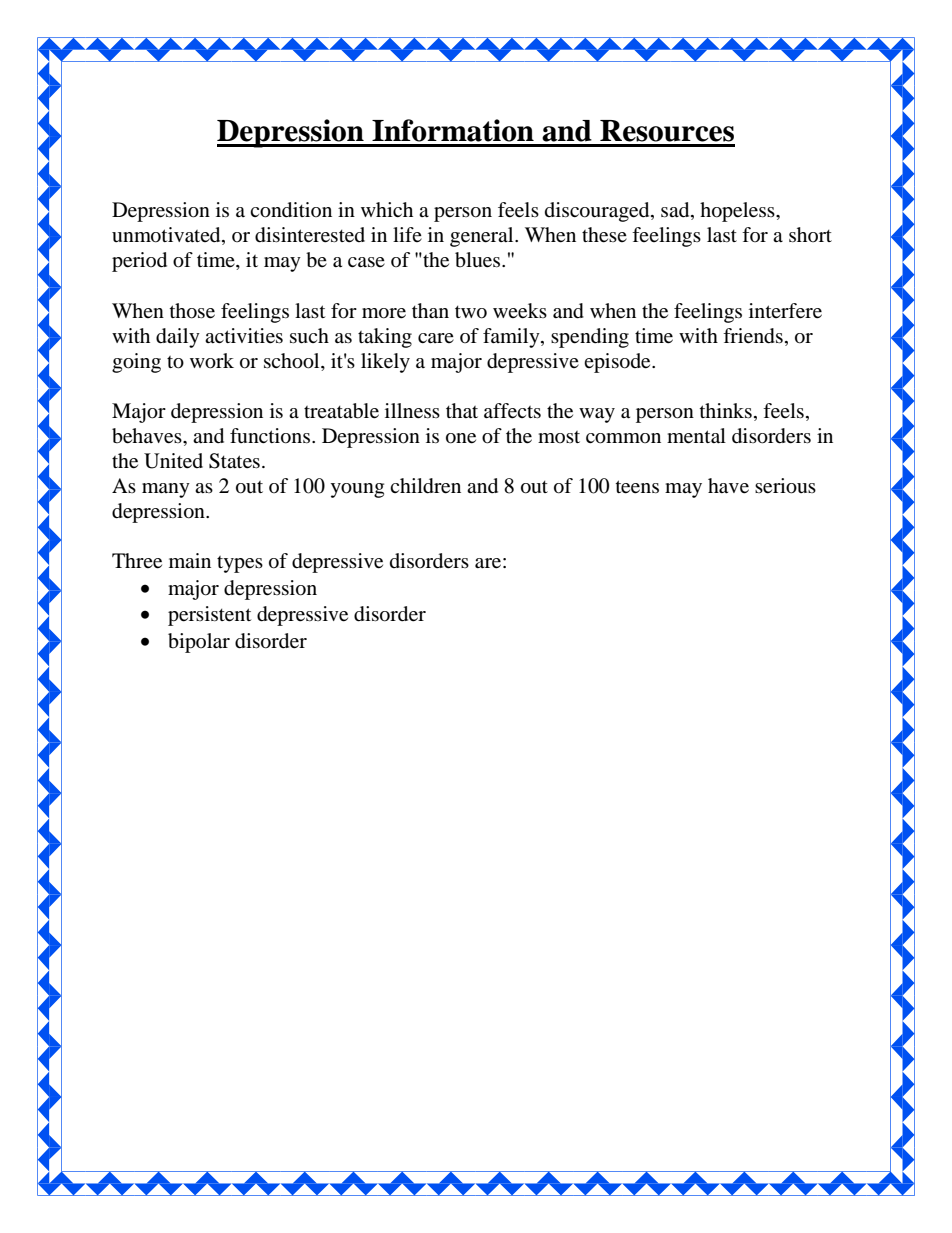 This screenshot has width=952, height=1233. Describe the element at coordinates (425, 486) in the screenshot. I see `children` at that location.
